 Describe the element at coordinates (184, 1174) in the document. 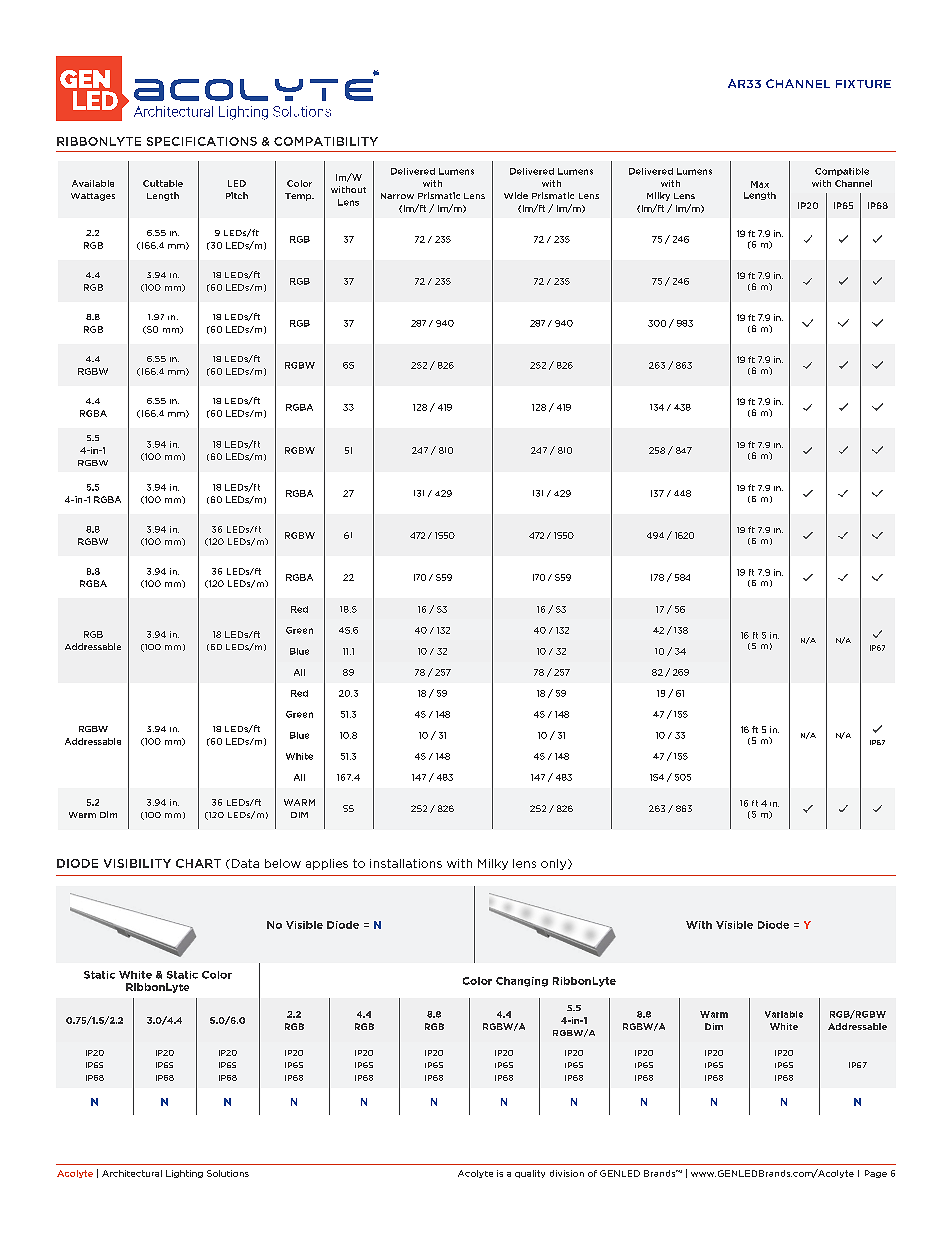

I see `Lighting` at that location.
